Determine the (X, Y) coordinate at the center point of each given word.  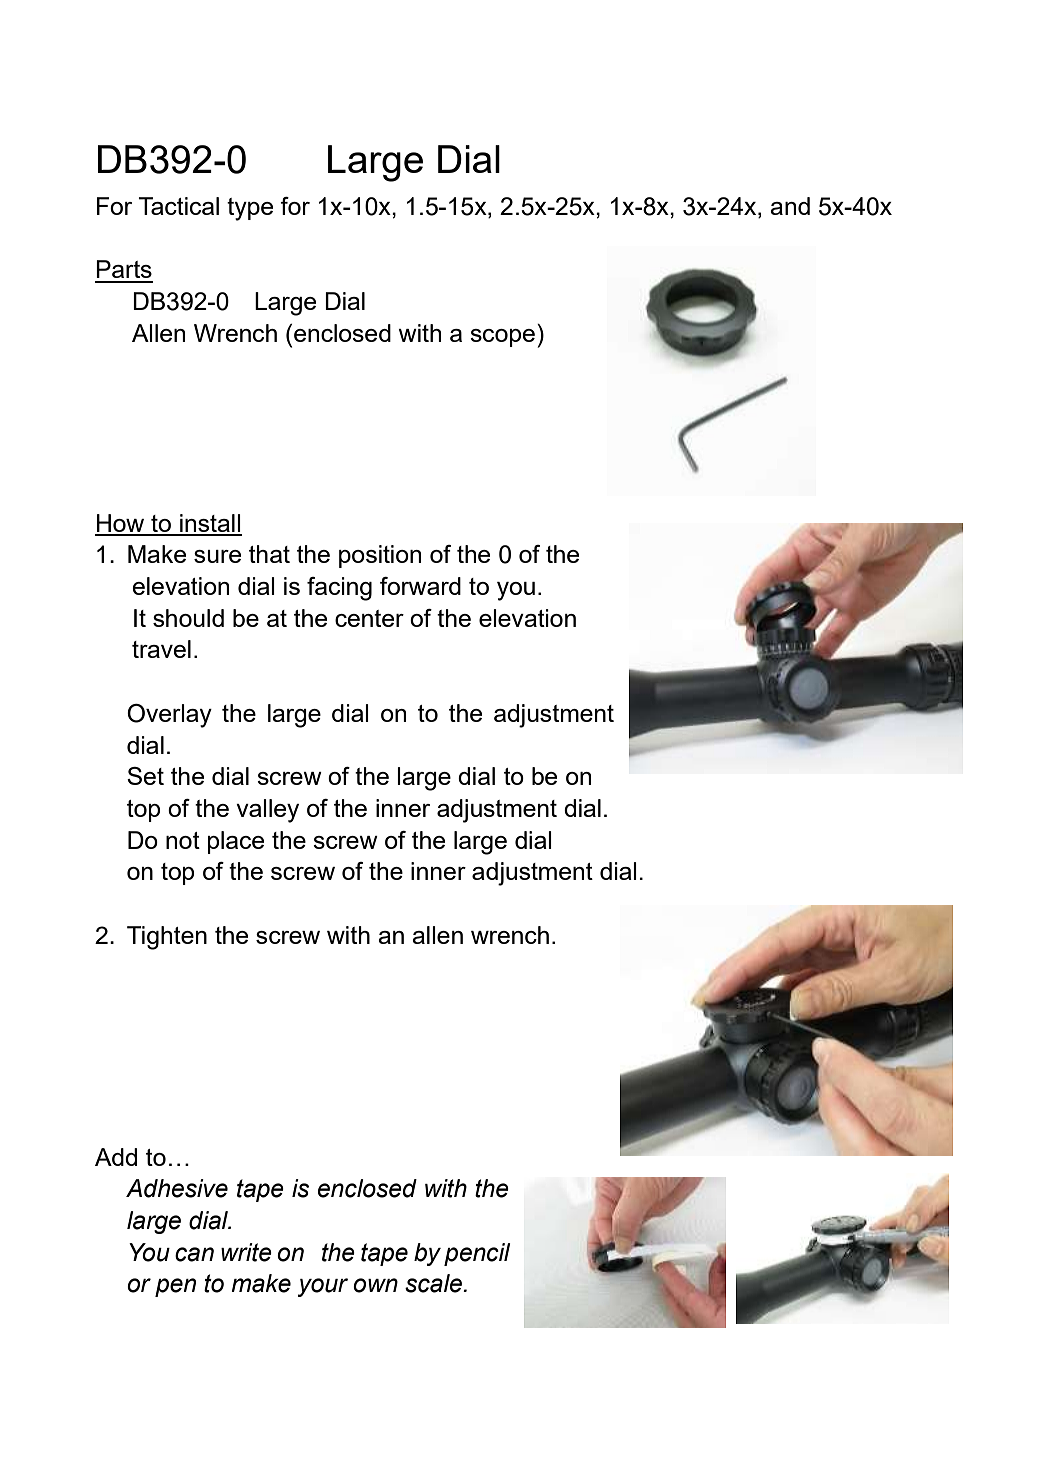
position (380, 556)
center (369, 618)
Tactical (178, 206)
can (194, 1254)
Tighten (167, 938)
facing (339, 589)
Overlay (169, 716)
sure (217, 556)
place (236, 842)
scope (502, 338)
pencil (477, 1254)
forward (420, 586)
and (790, 206)
